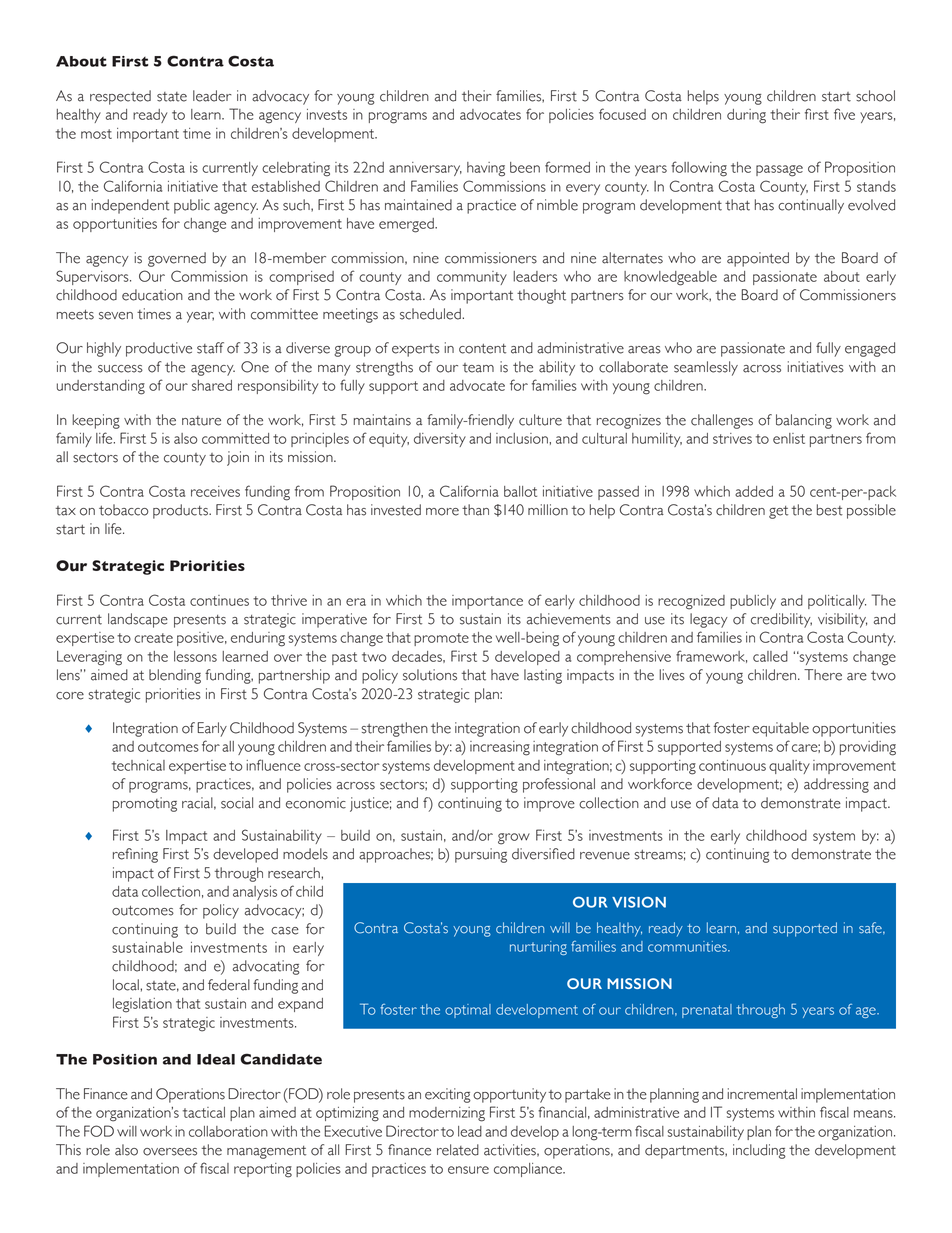 The width and height of the screenshot is (952, 1233). Describe the element at coordinates (759, 1151) in the screenshot. I see `including` at that location.
